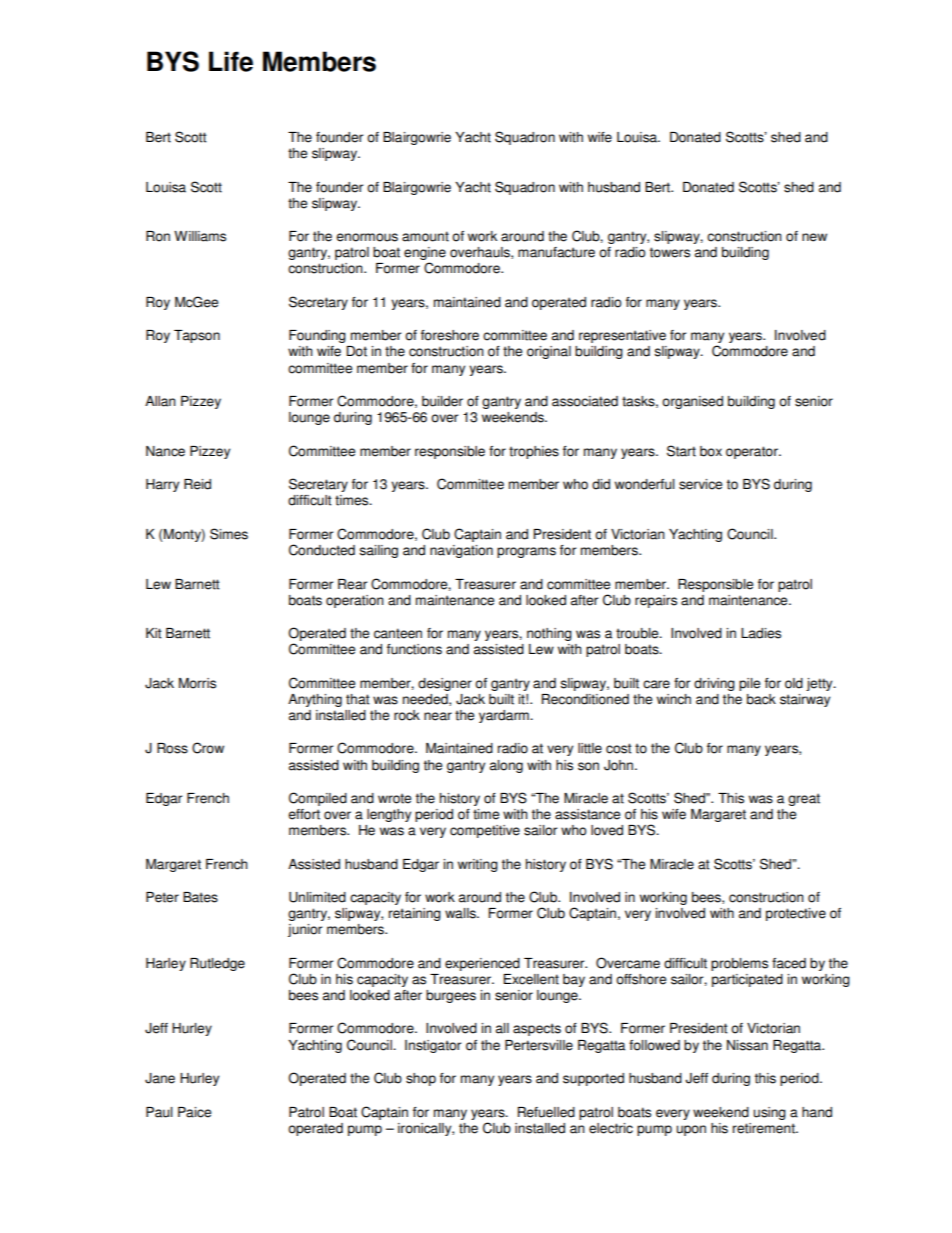  Describe the element at coordinates (317, 336) in the document. I see `Founding` at that location.
